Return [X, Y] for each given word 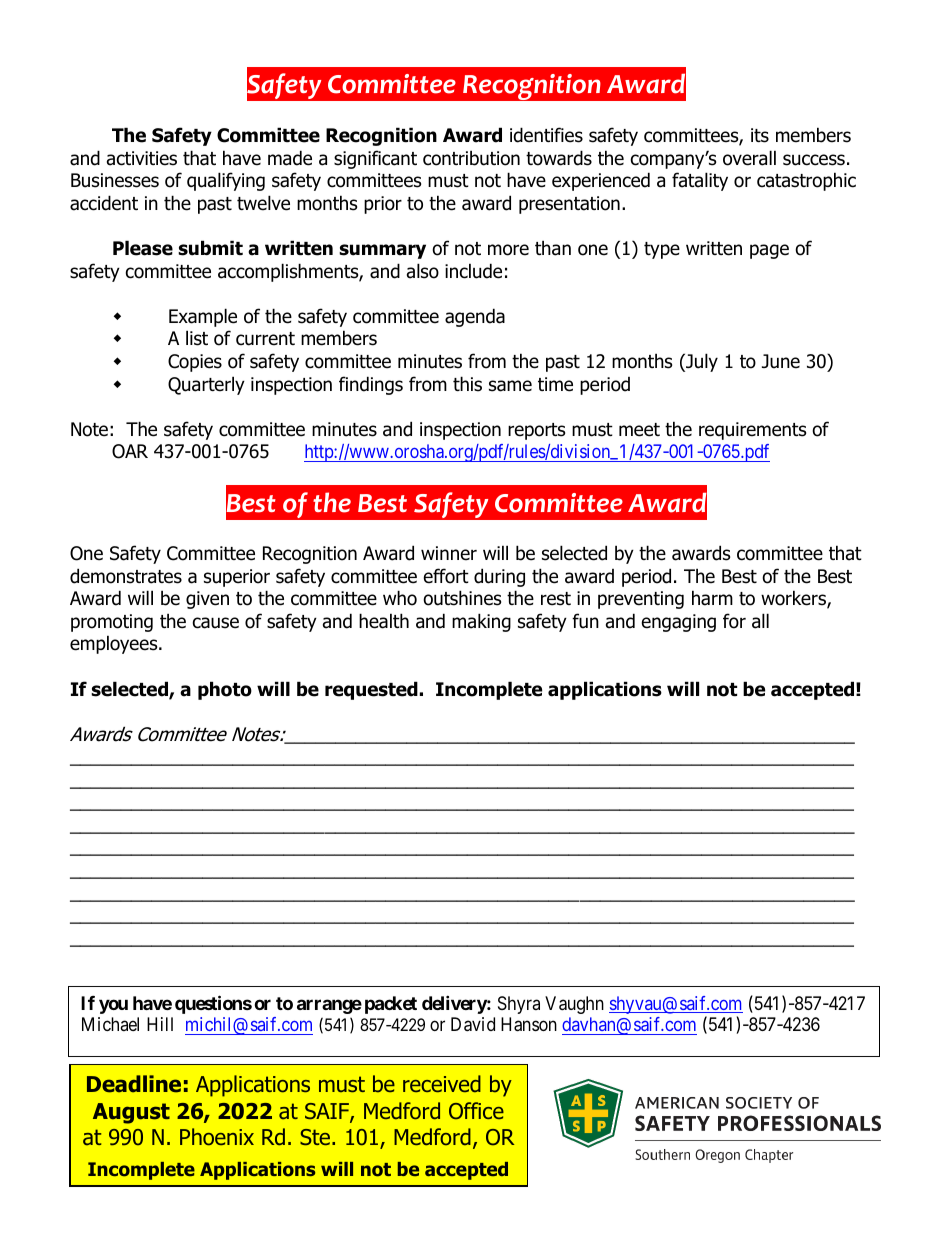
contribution [471, 158]
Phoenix [217, 1137]
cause [216, 623]
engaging [679, 623]
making [481, 622]
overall [749, 158]
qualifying [226, 181]
